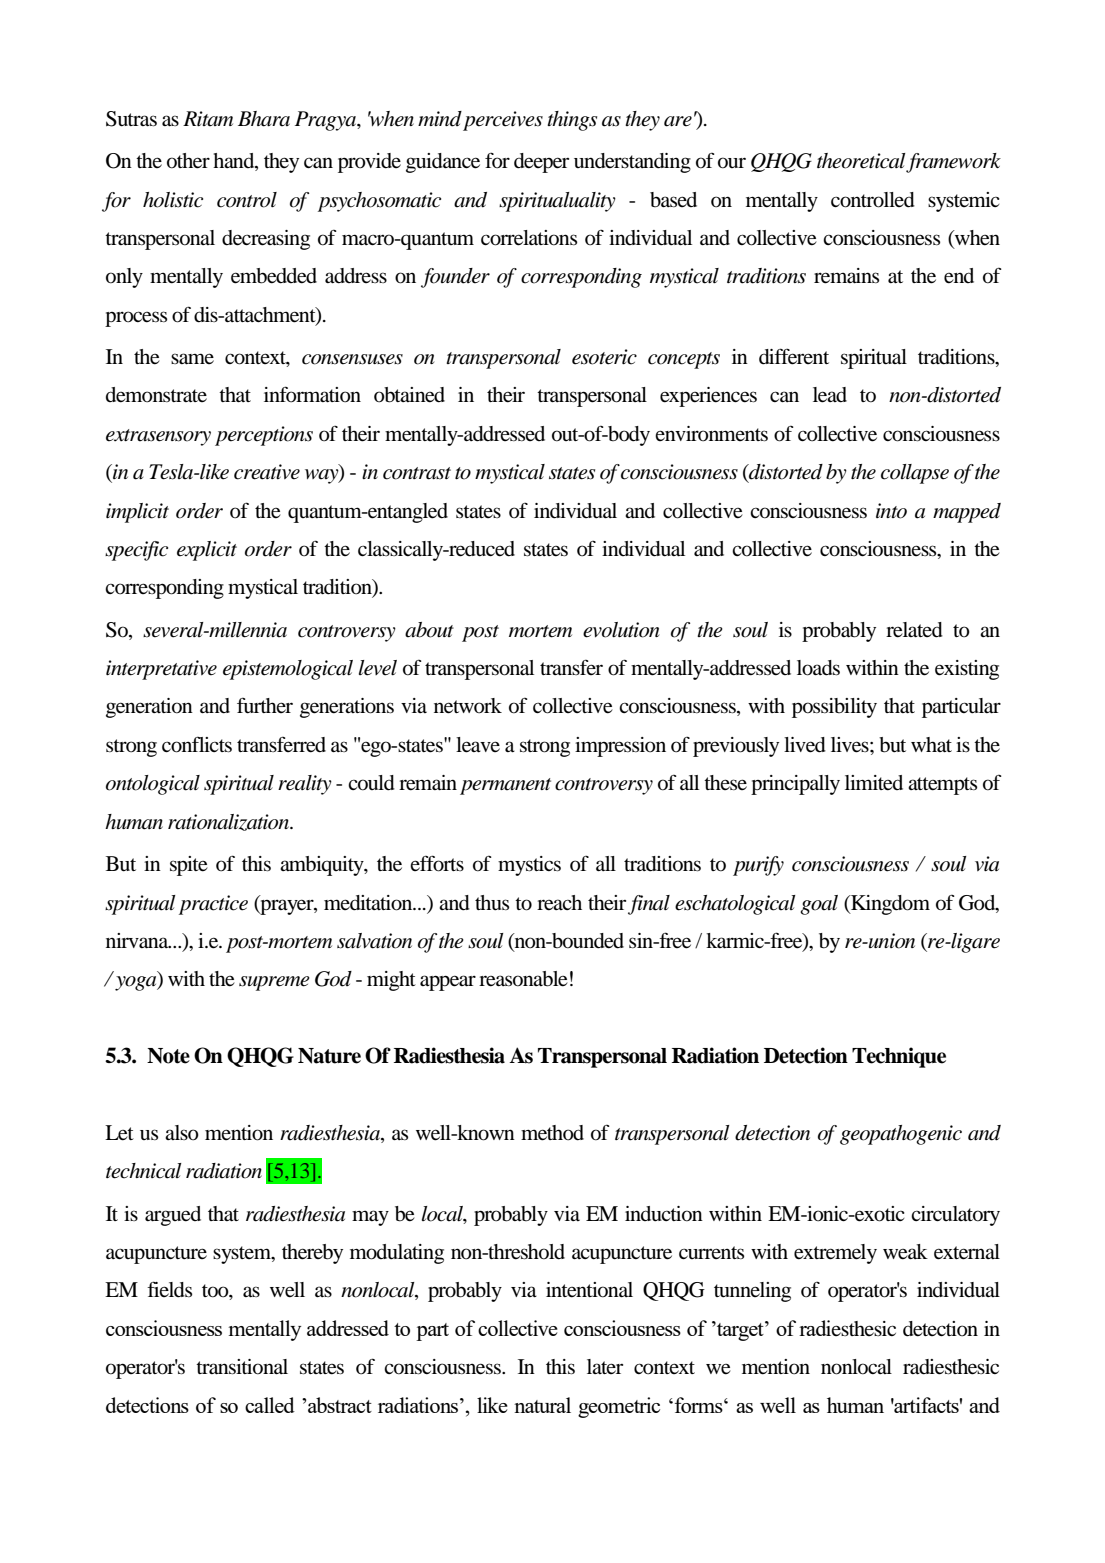  I want to click on method, so click(552, 1133).
